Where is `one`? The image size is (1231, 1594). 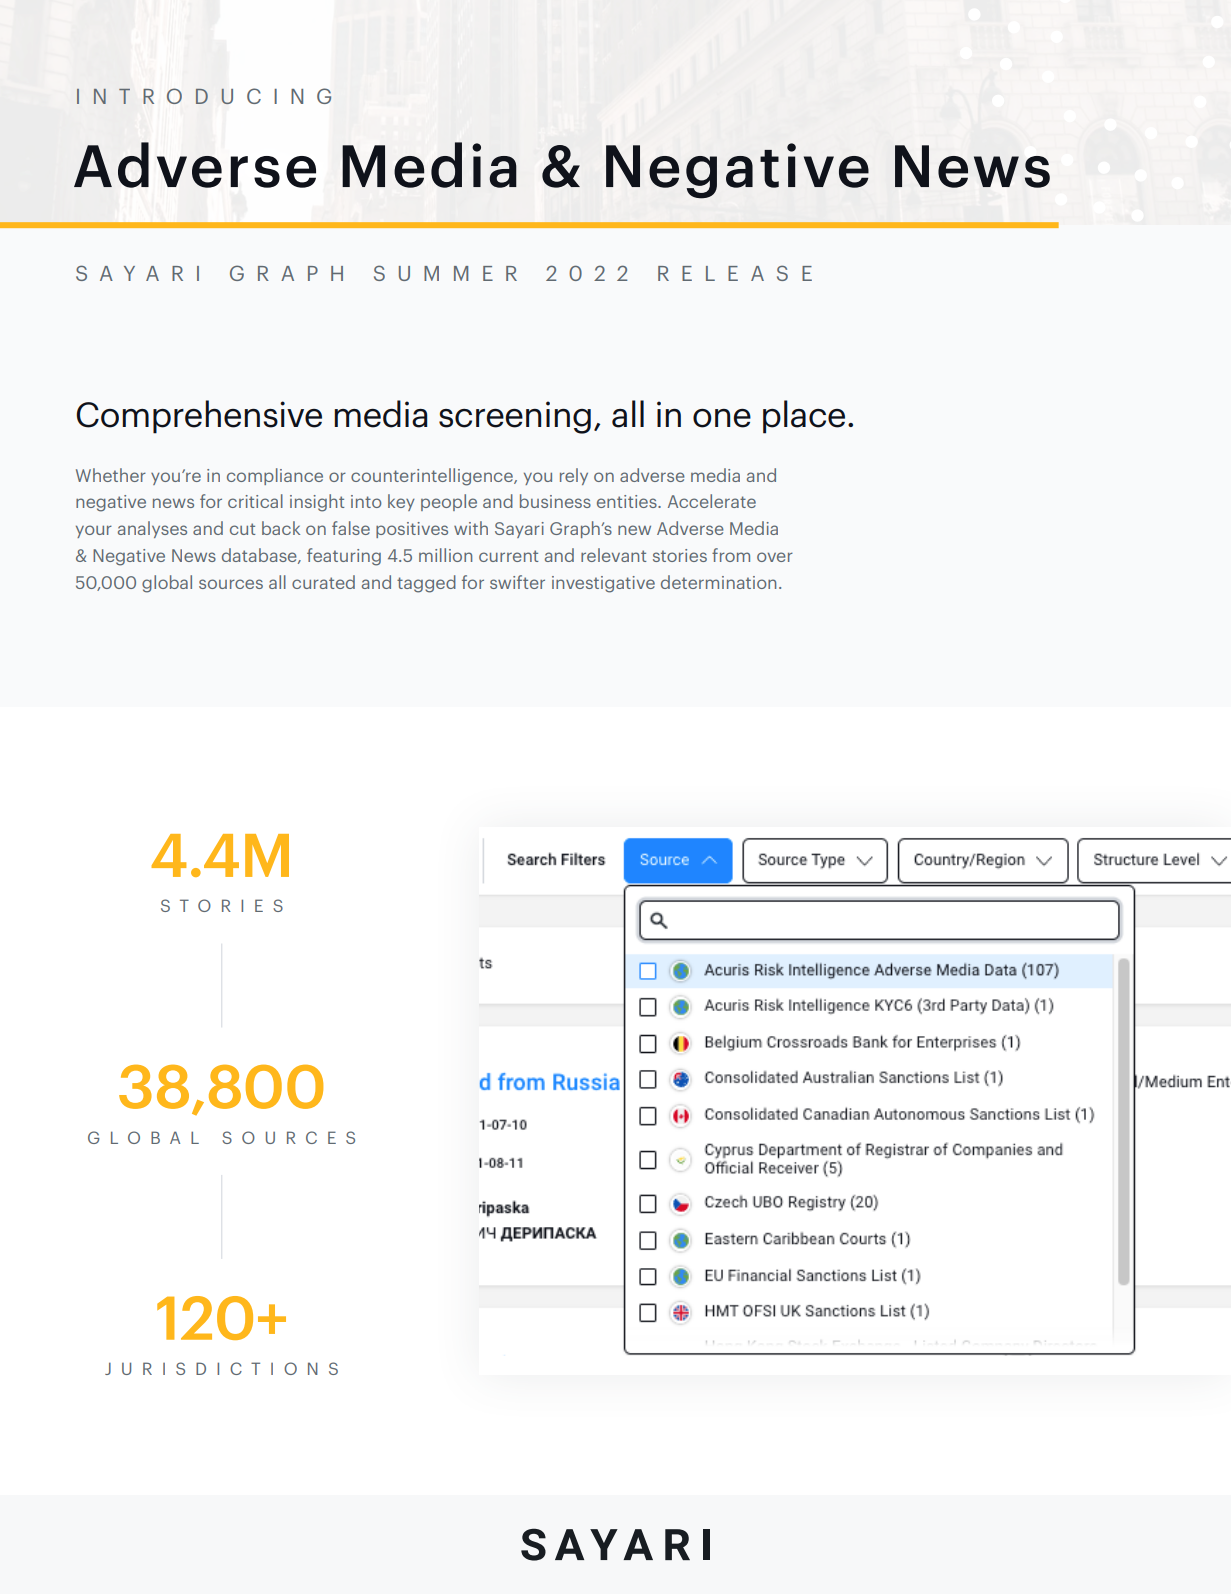 one is located at coordinates (722, 418).
